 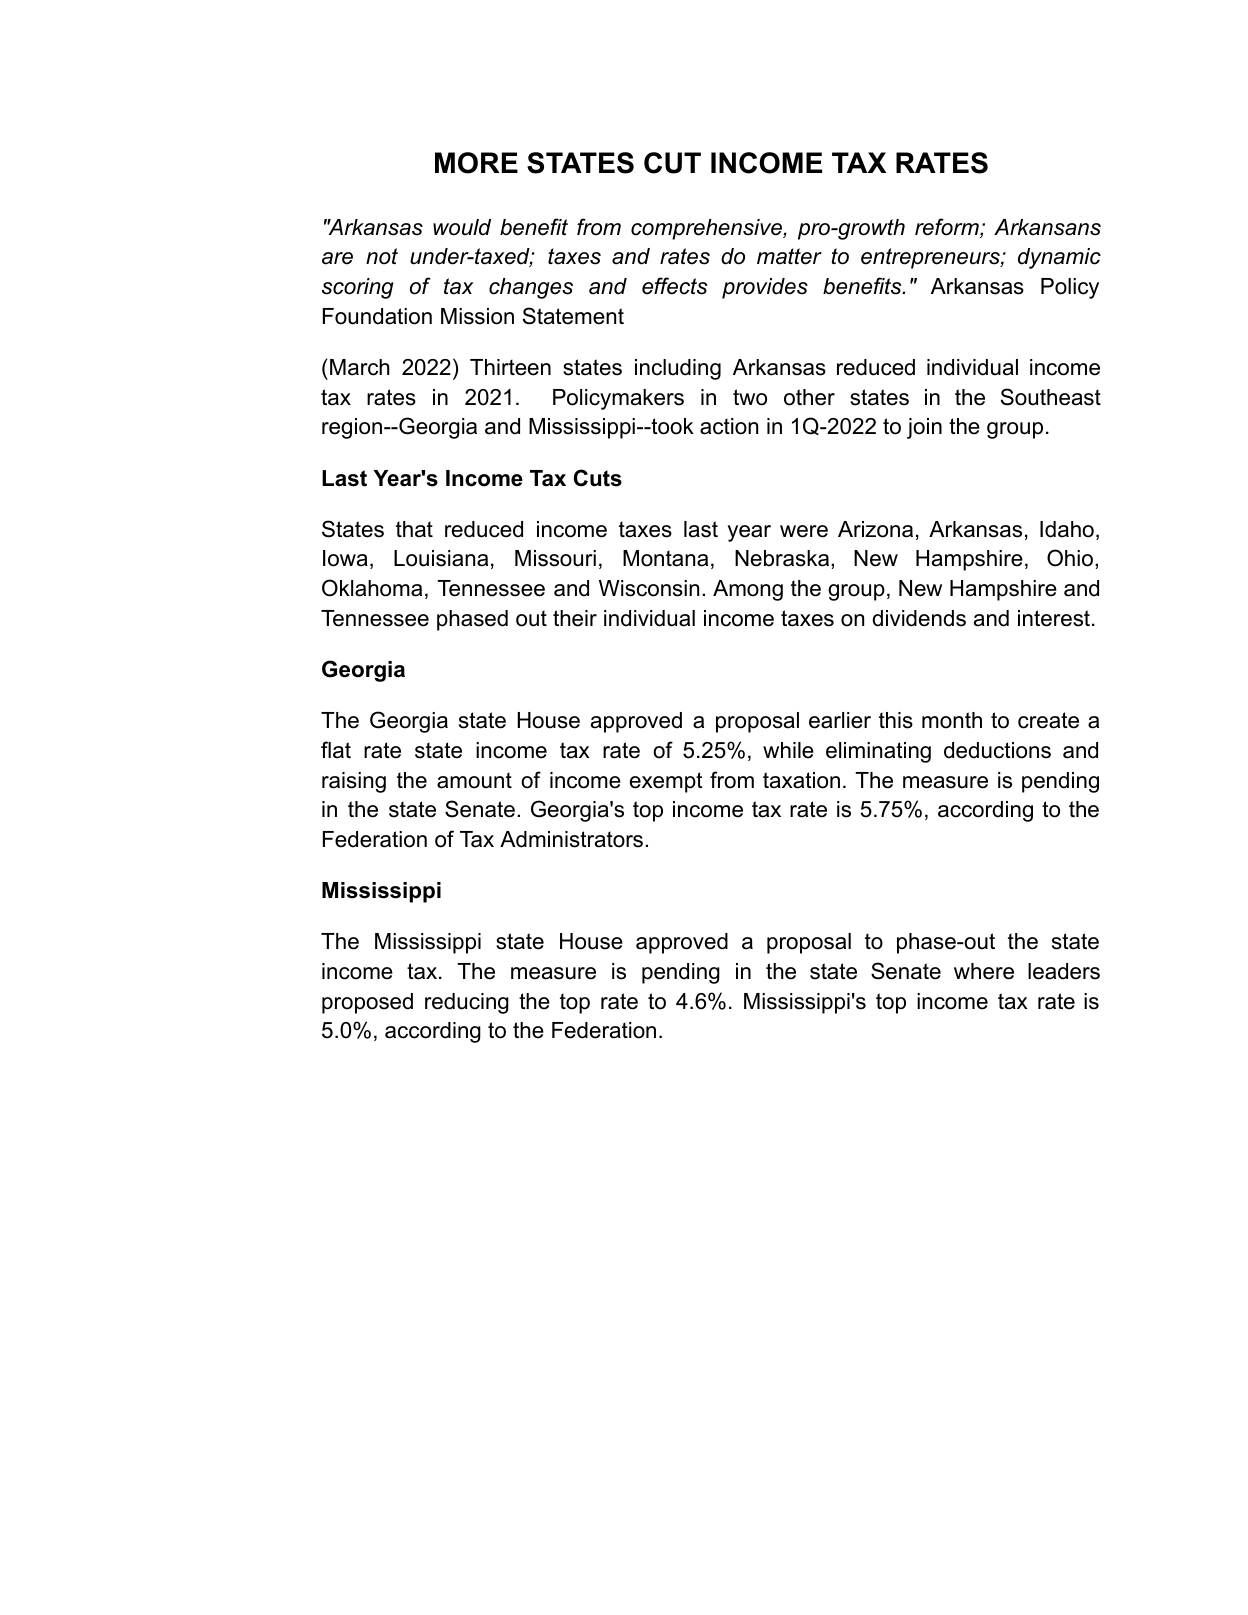 What do you see at coordinates (476, 163) in the screenshot?
I see `MORE` at bounding box center [476, 163].
